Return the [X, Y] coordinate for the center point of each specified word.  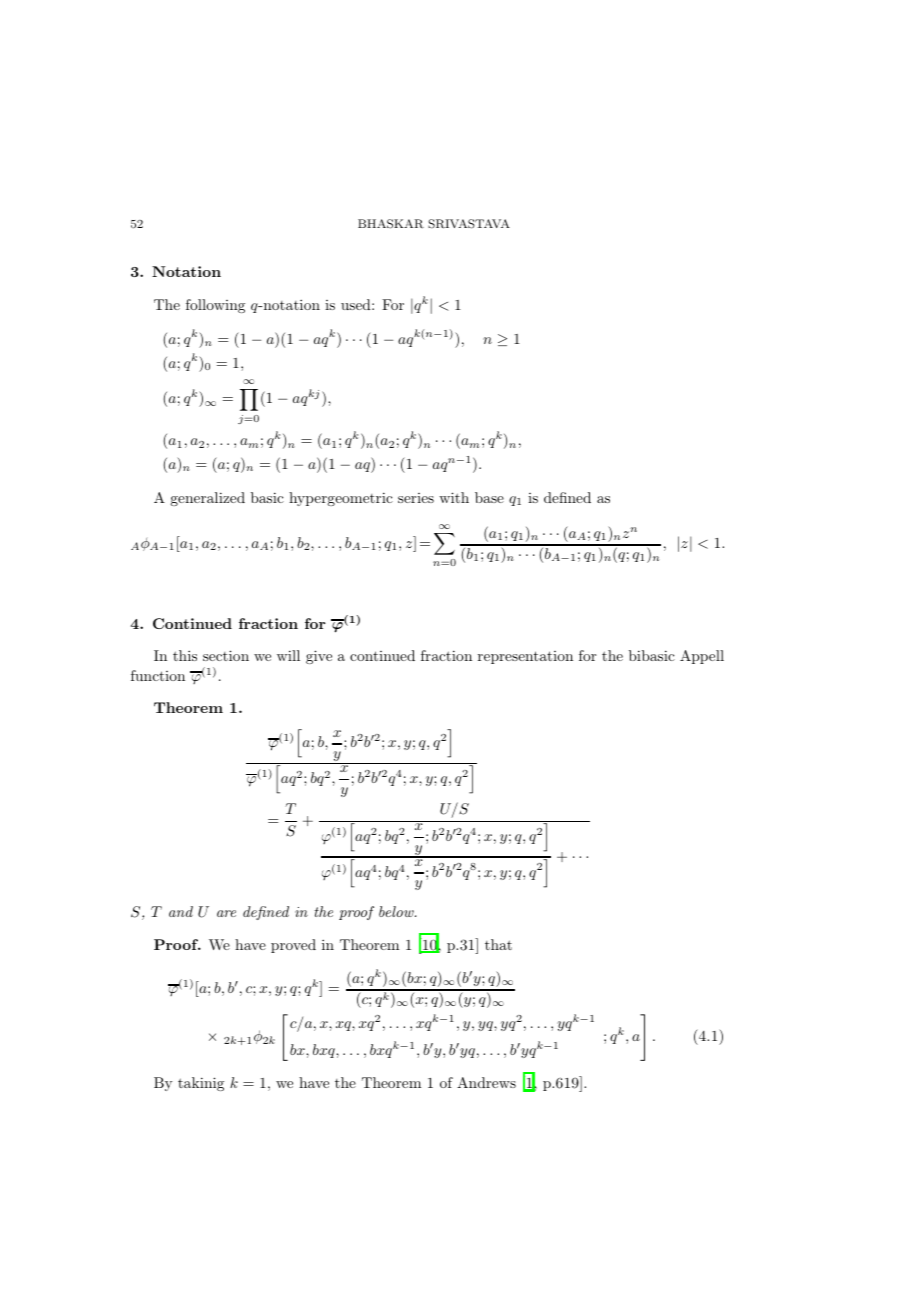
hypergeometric [341, 499]
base [489, 497]
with [454, 497]
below [397, 911]
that [498, 944]
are [226, 913]
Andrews [486, 1082]
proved [293, 946]
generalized [207, 499]
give [319, 657]
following [215, 306]
